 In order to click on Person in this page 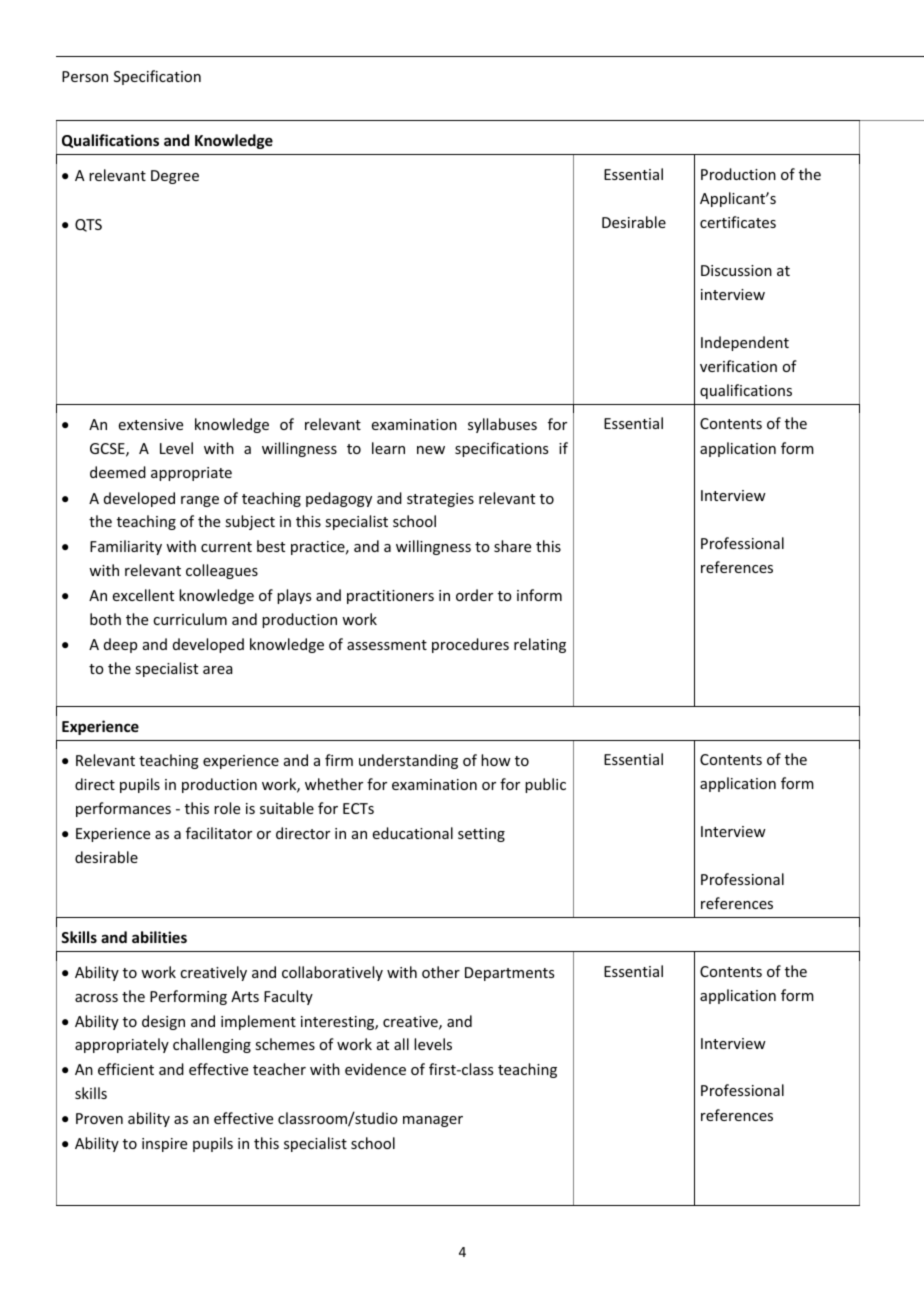, I will do `click(85, 76)`.
